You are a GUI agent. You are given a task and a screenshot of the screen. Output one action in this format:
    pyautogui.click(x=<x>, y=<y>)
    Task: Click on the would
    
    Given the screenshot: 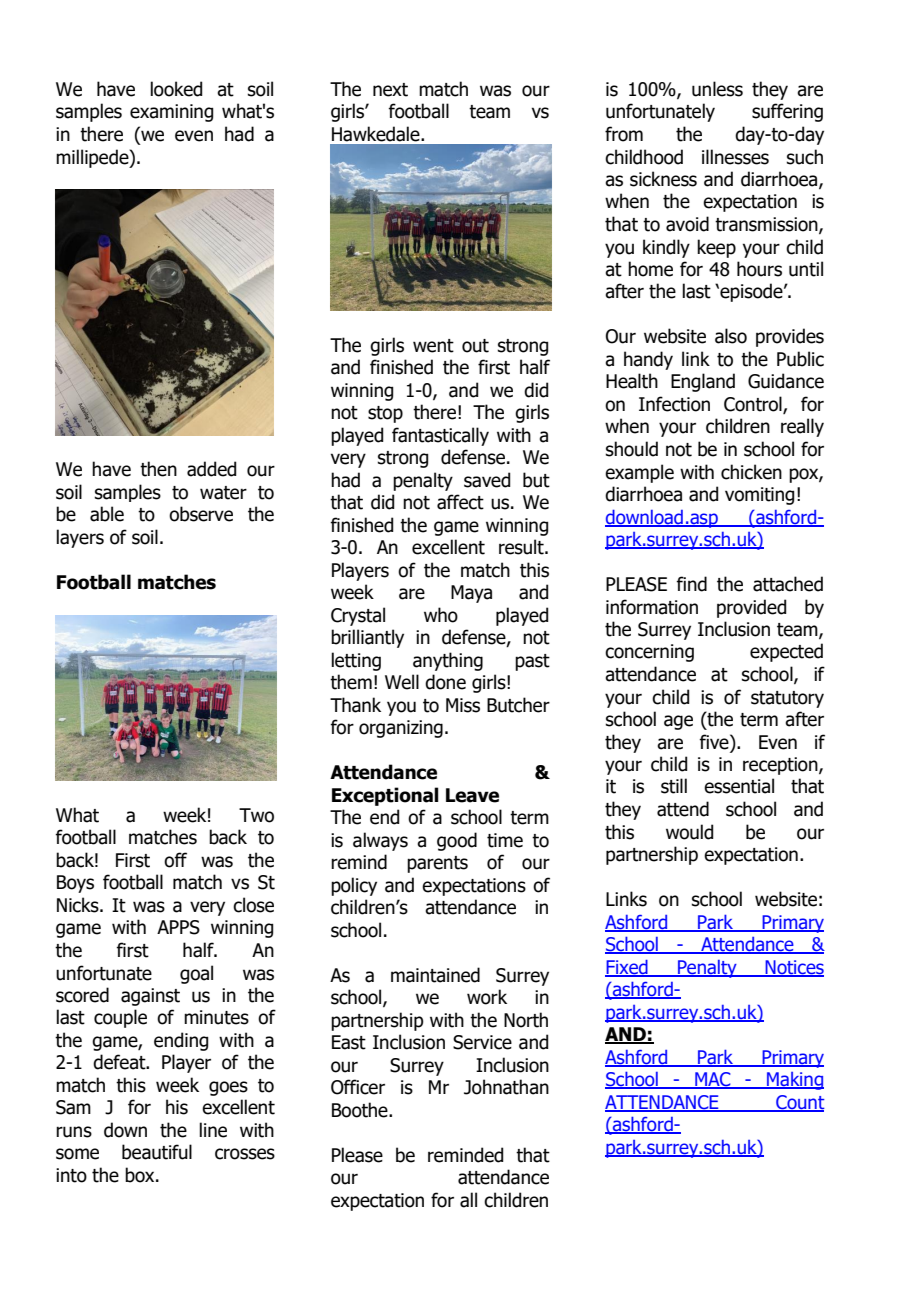 What is the action you would take?
    pyautogui.click(x=689, y=832)
